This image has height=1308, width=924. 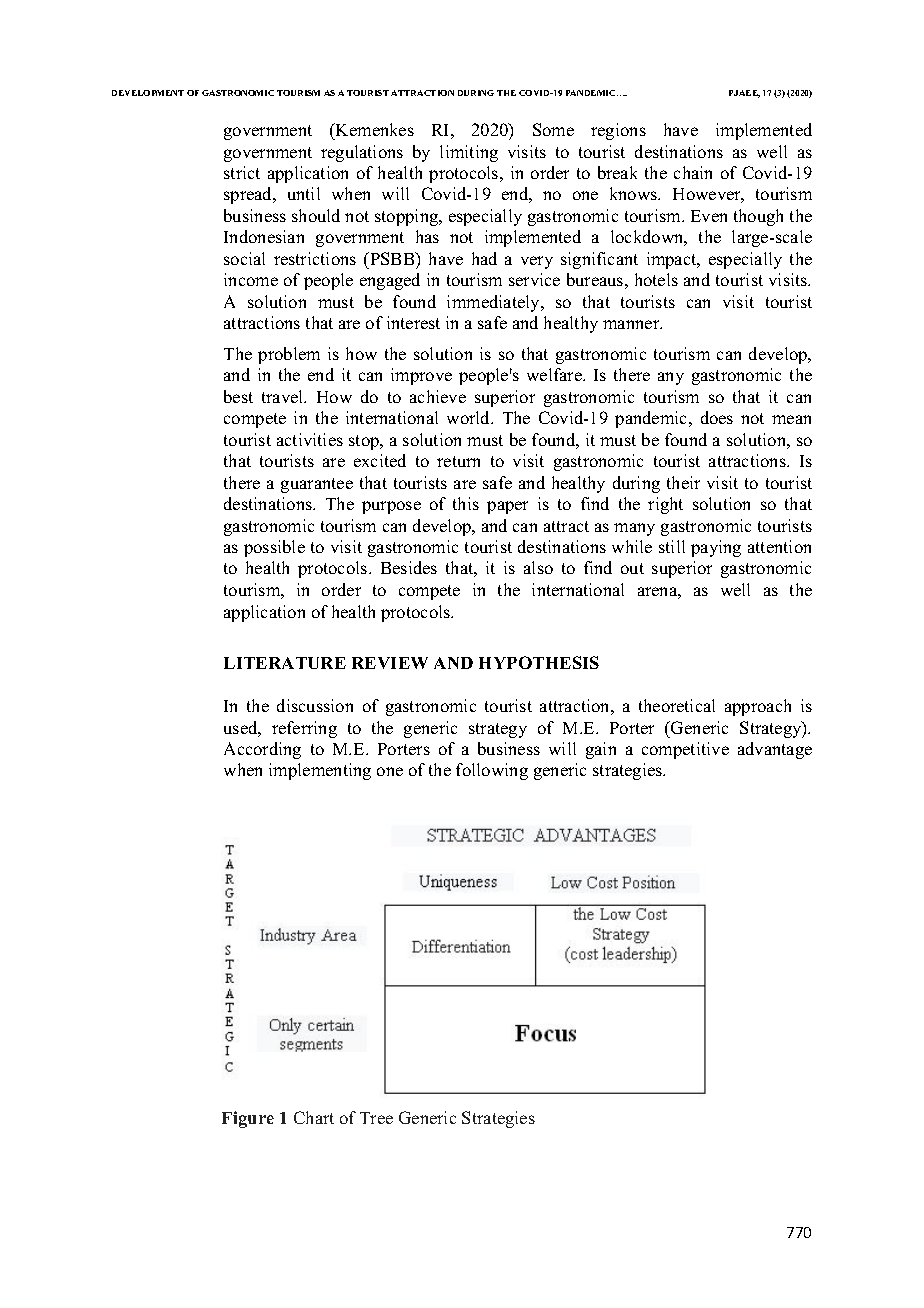 I want to click on chain, so click(x=693, y=172).
